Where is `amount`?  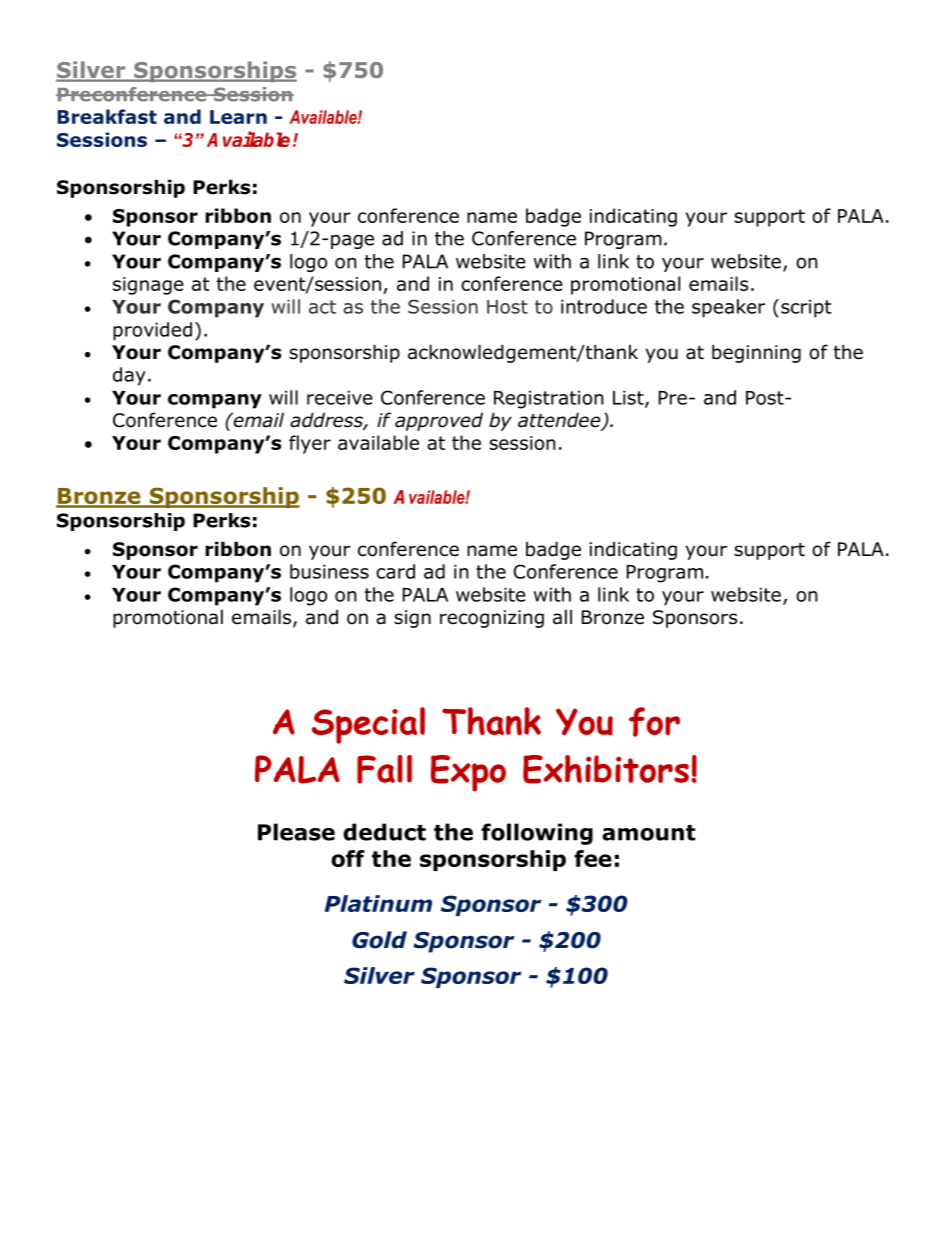
amount is located at coordinates (648, 833).
